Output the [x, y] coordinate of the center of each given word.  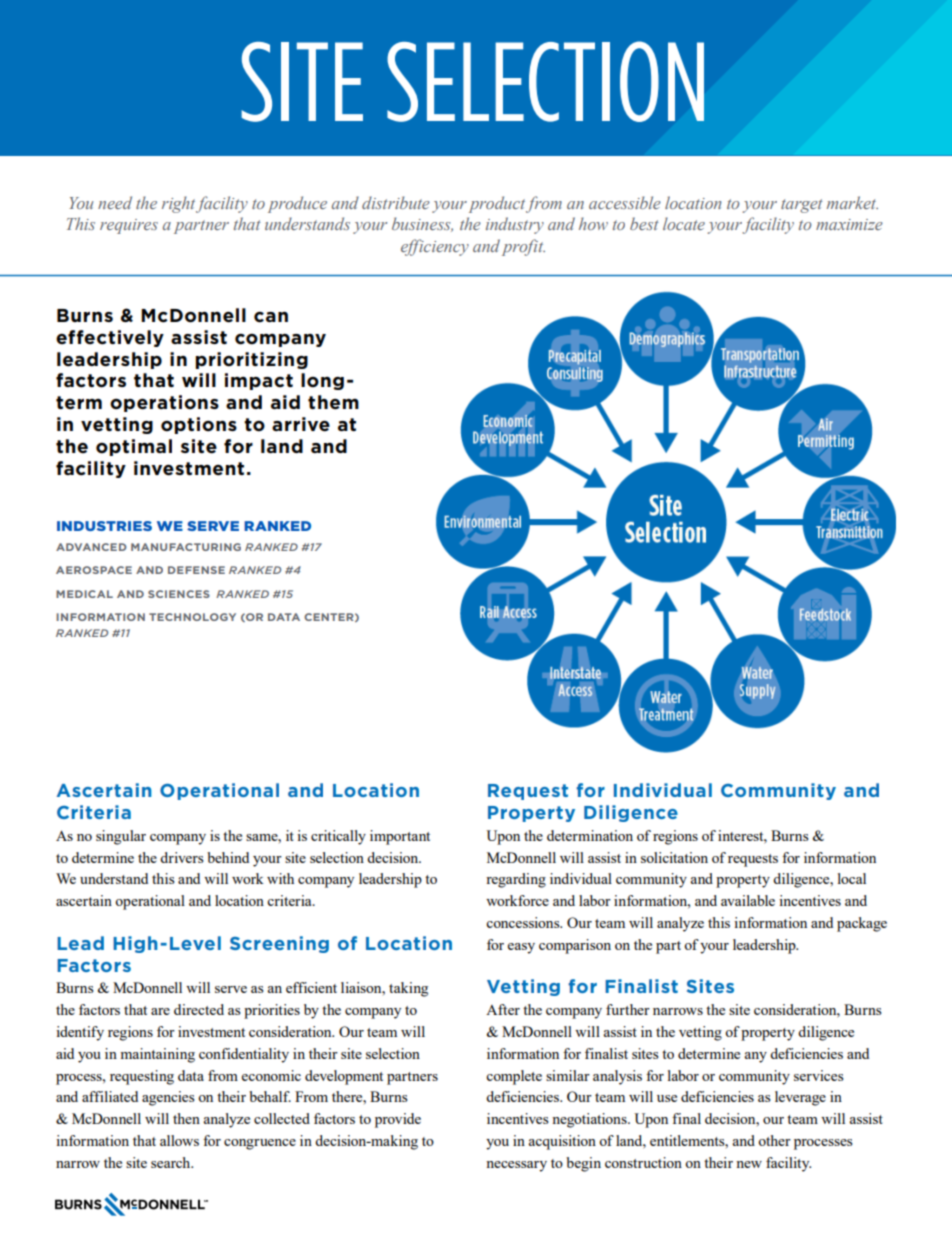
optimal [134, 447]
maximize [849, 224]
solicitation [674, 857]
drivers [182, 857]
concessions [524, 922]
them [333, 402]
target [802, 206]
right [178, 204]
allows [179, 1140]
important [400, 837]
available [748, 900]
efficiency [435, 247]
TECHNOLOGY [192, 617]
